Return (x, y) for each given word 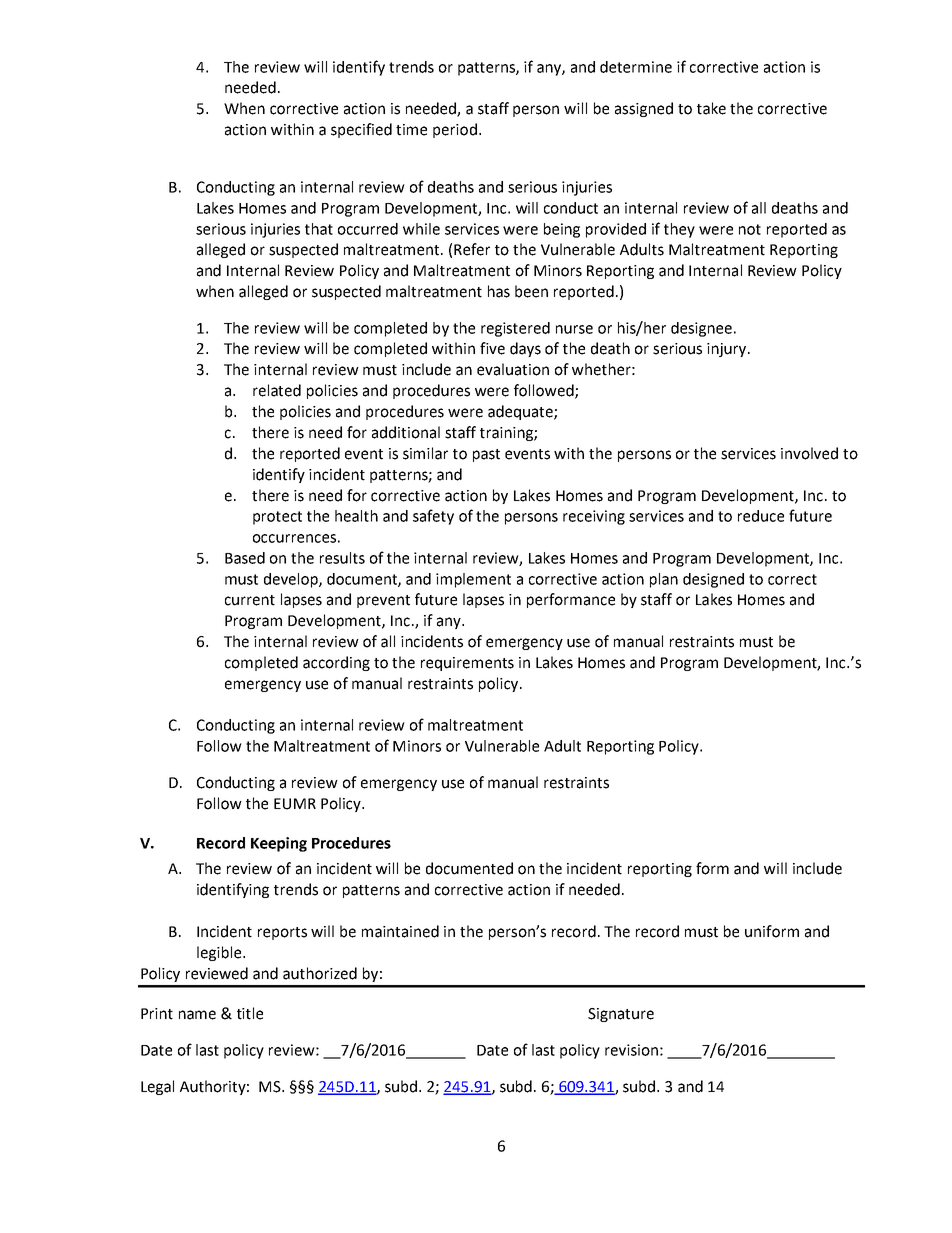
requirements (467, 664)
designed (713, 580)
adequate (521, 412)
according (336, 663)
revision (631, 1050)
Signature (621, 1015)
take (711, 108)
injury (728, 350)
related (277, 390)
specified (361, 130)
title (250, 1013)
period (455, 130)
